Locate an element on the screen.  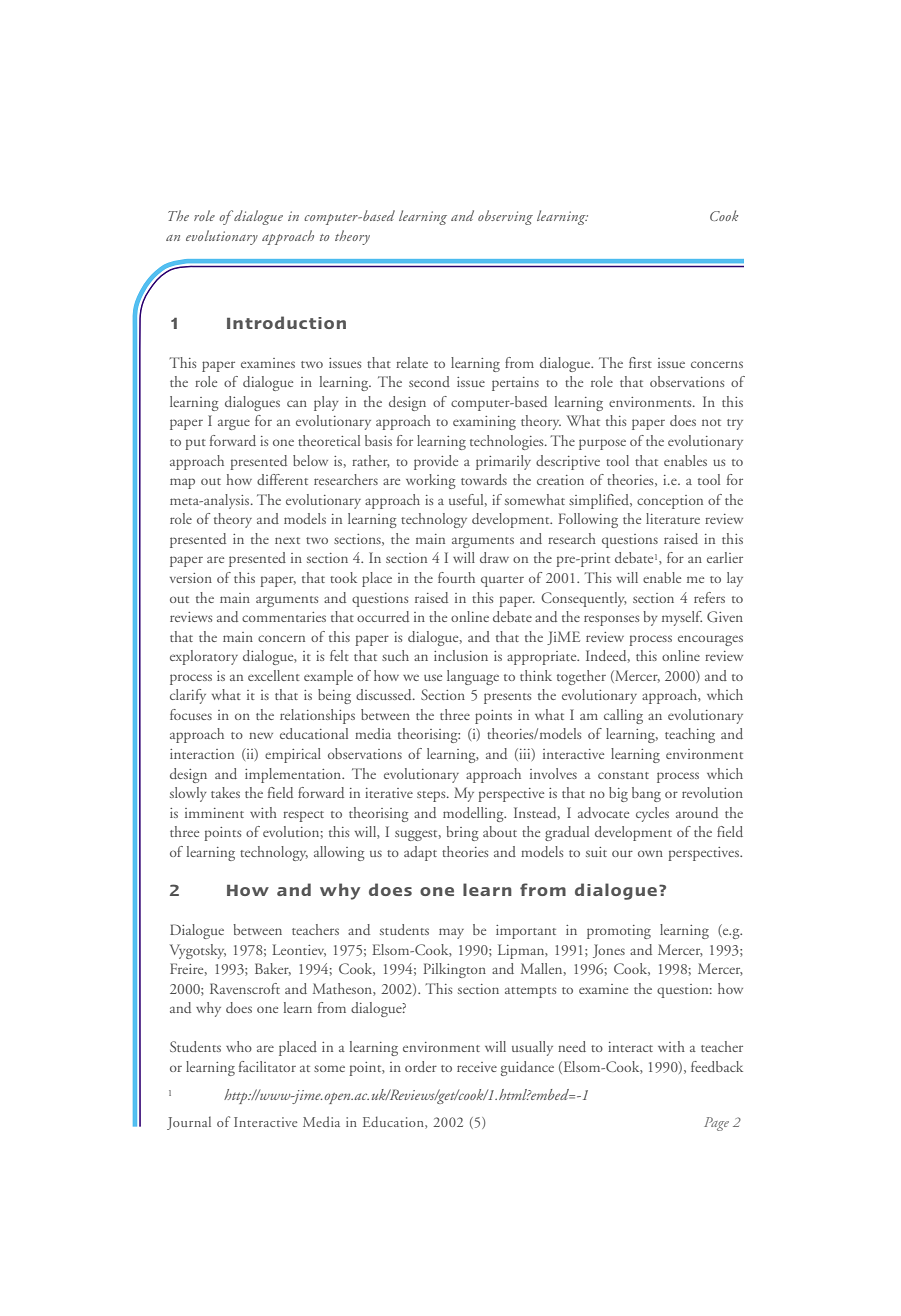
modelling is located at coordinates (474, 814).
